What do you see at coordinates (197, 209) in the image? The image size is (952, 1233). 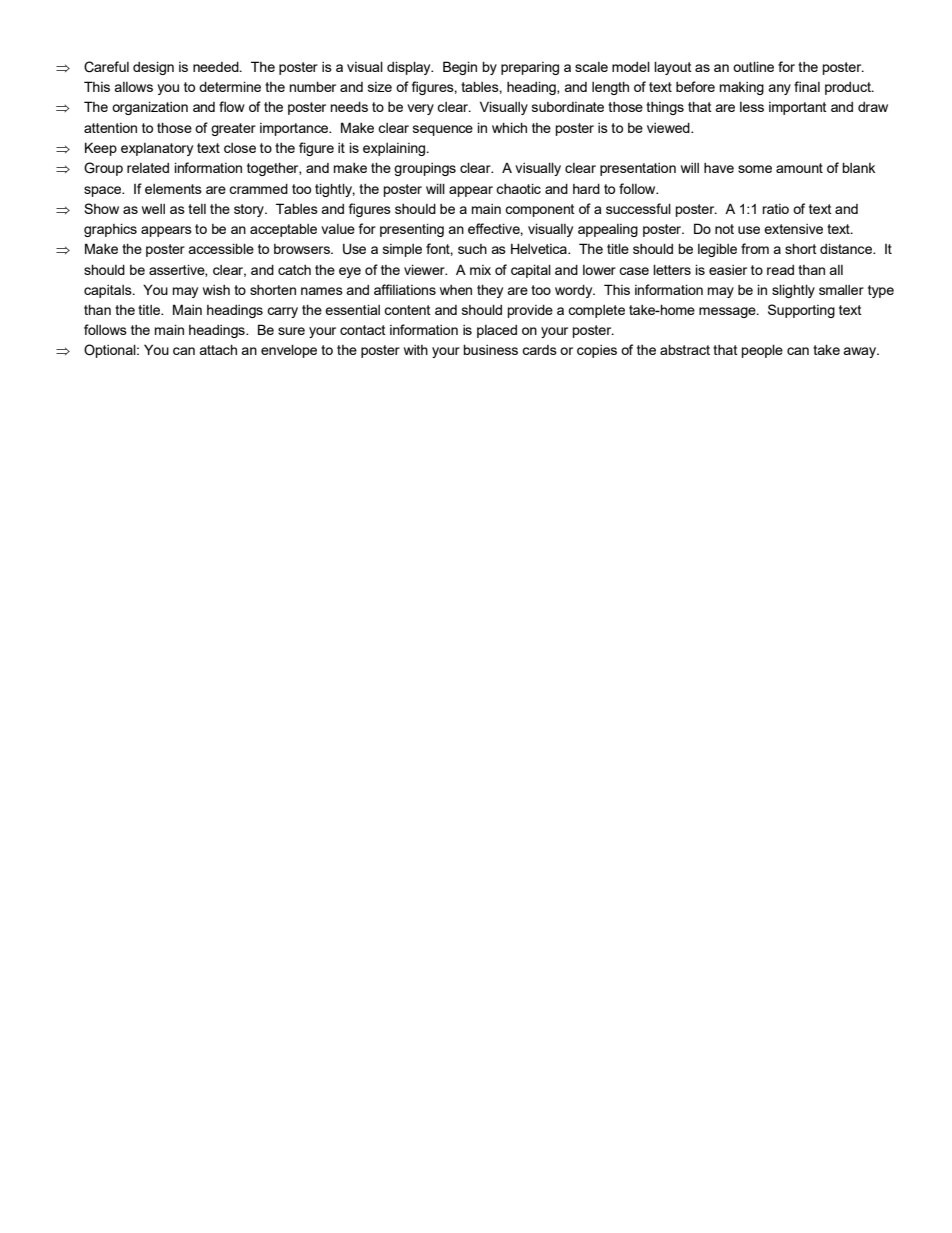 I see `tell` at bounding box center [197, 209].
